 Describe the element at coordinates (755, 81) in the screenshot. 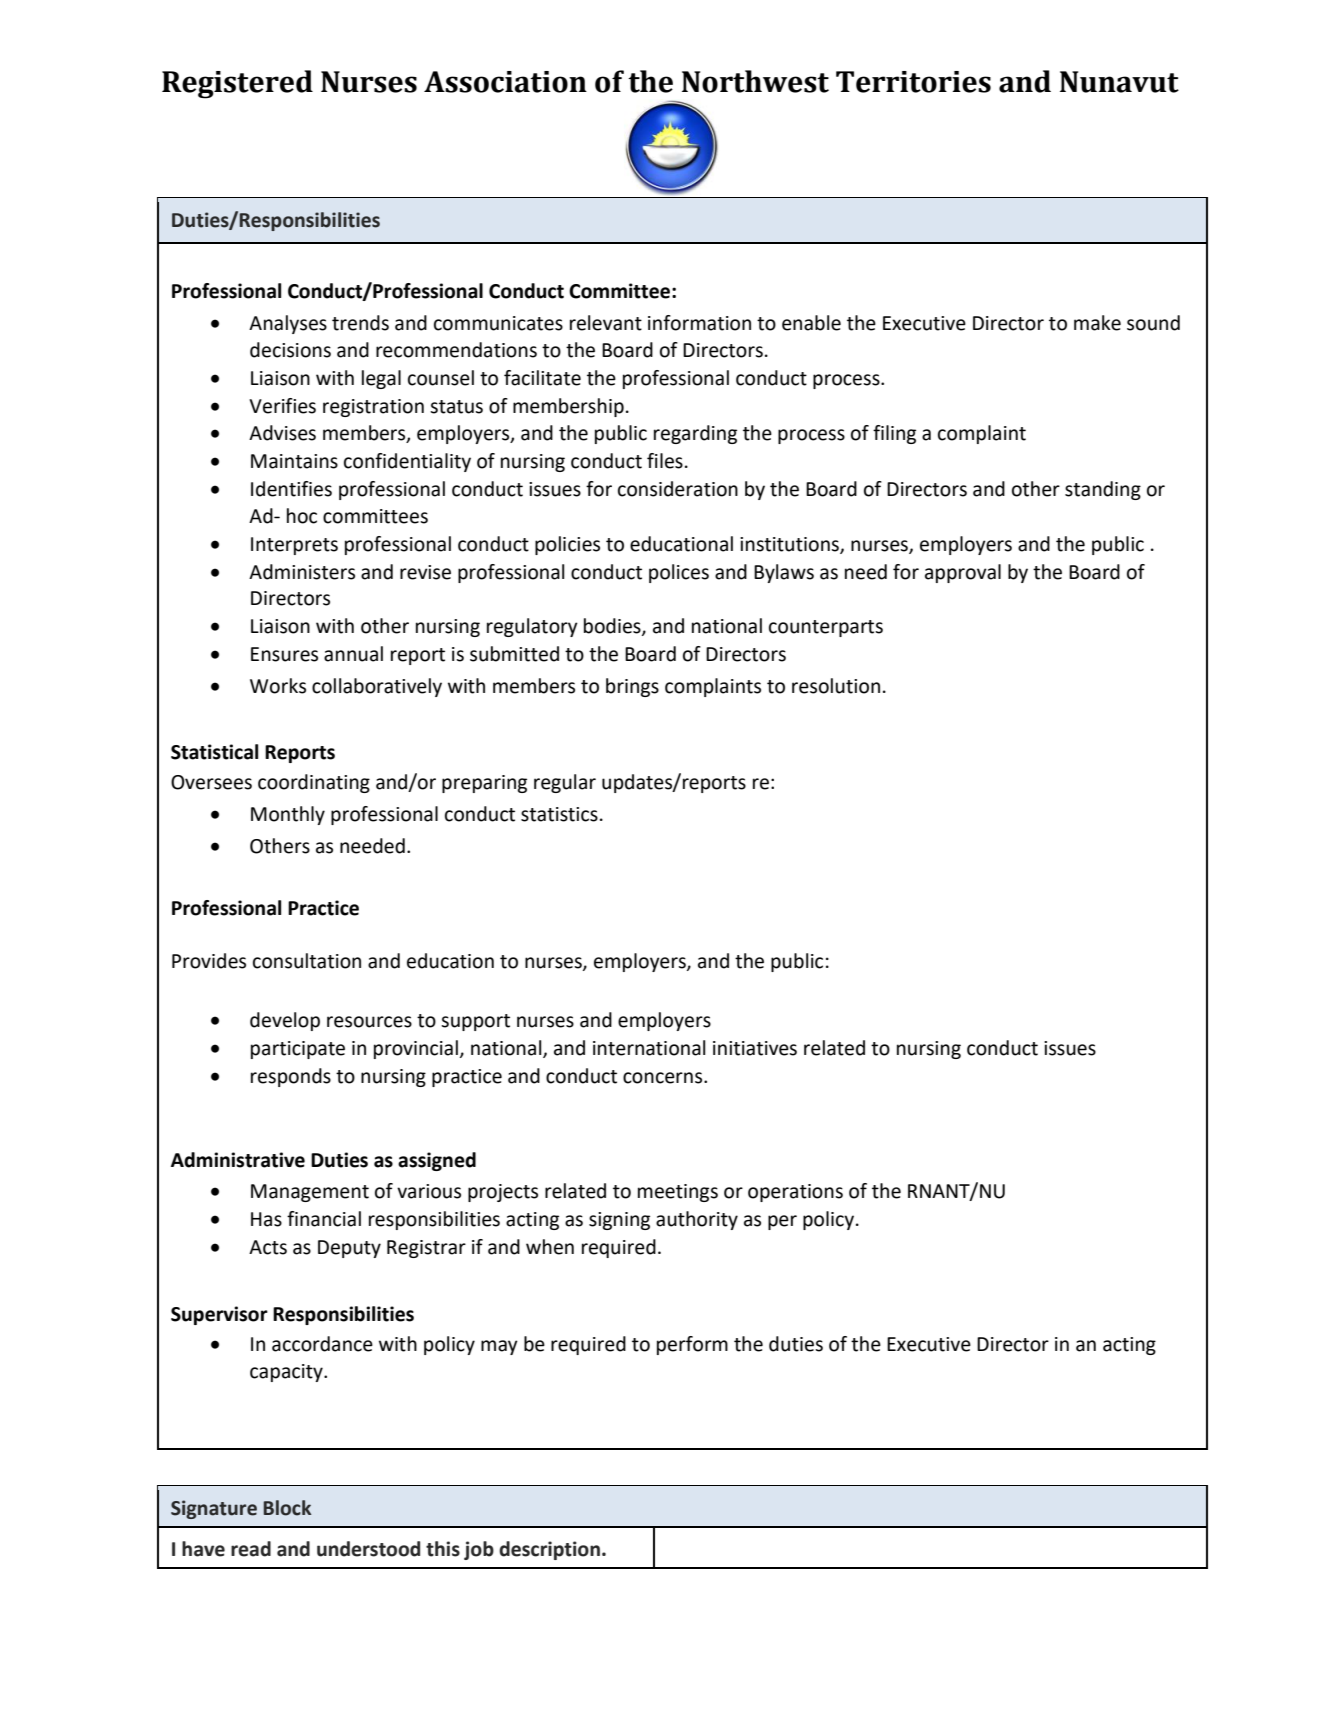

I see `Northwest` at that location.
